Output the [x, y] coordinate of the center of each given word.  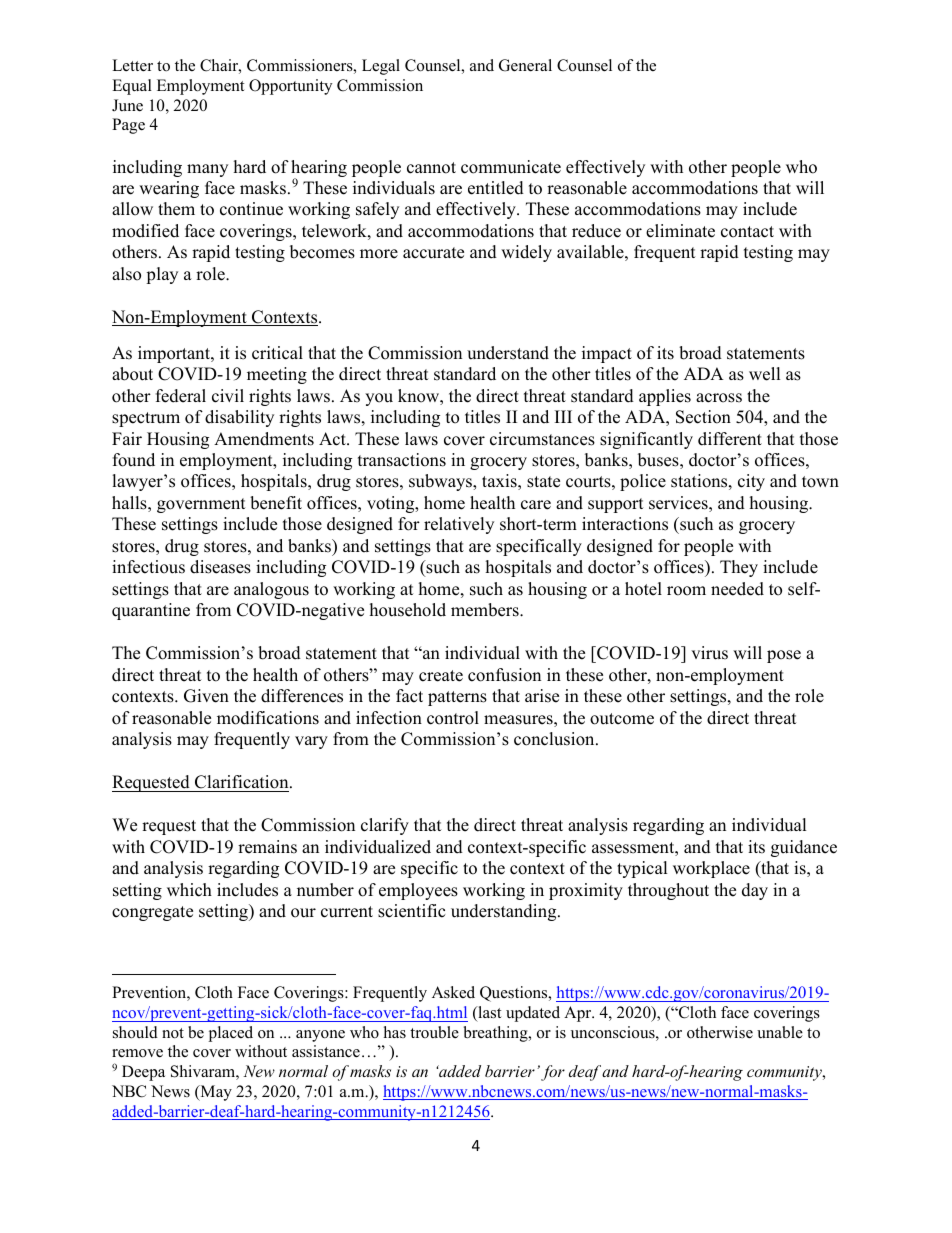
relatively [459, 525]
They [739, 568]
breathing [497, 1034]
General [525, 65]
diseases [220, 567]
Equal [132, 87]
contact [747, 232]
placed [230, 1034]
